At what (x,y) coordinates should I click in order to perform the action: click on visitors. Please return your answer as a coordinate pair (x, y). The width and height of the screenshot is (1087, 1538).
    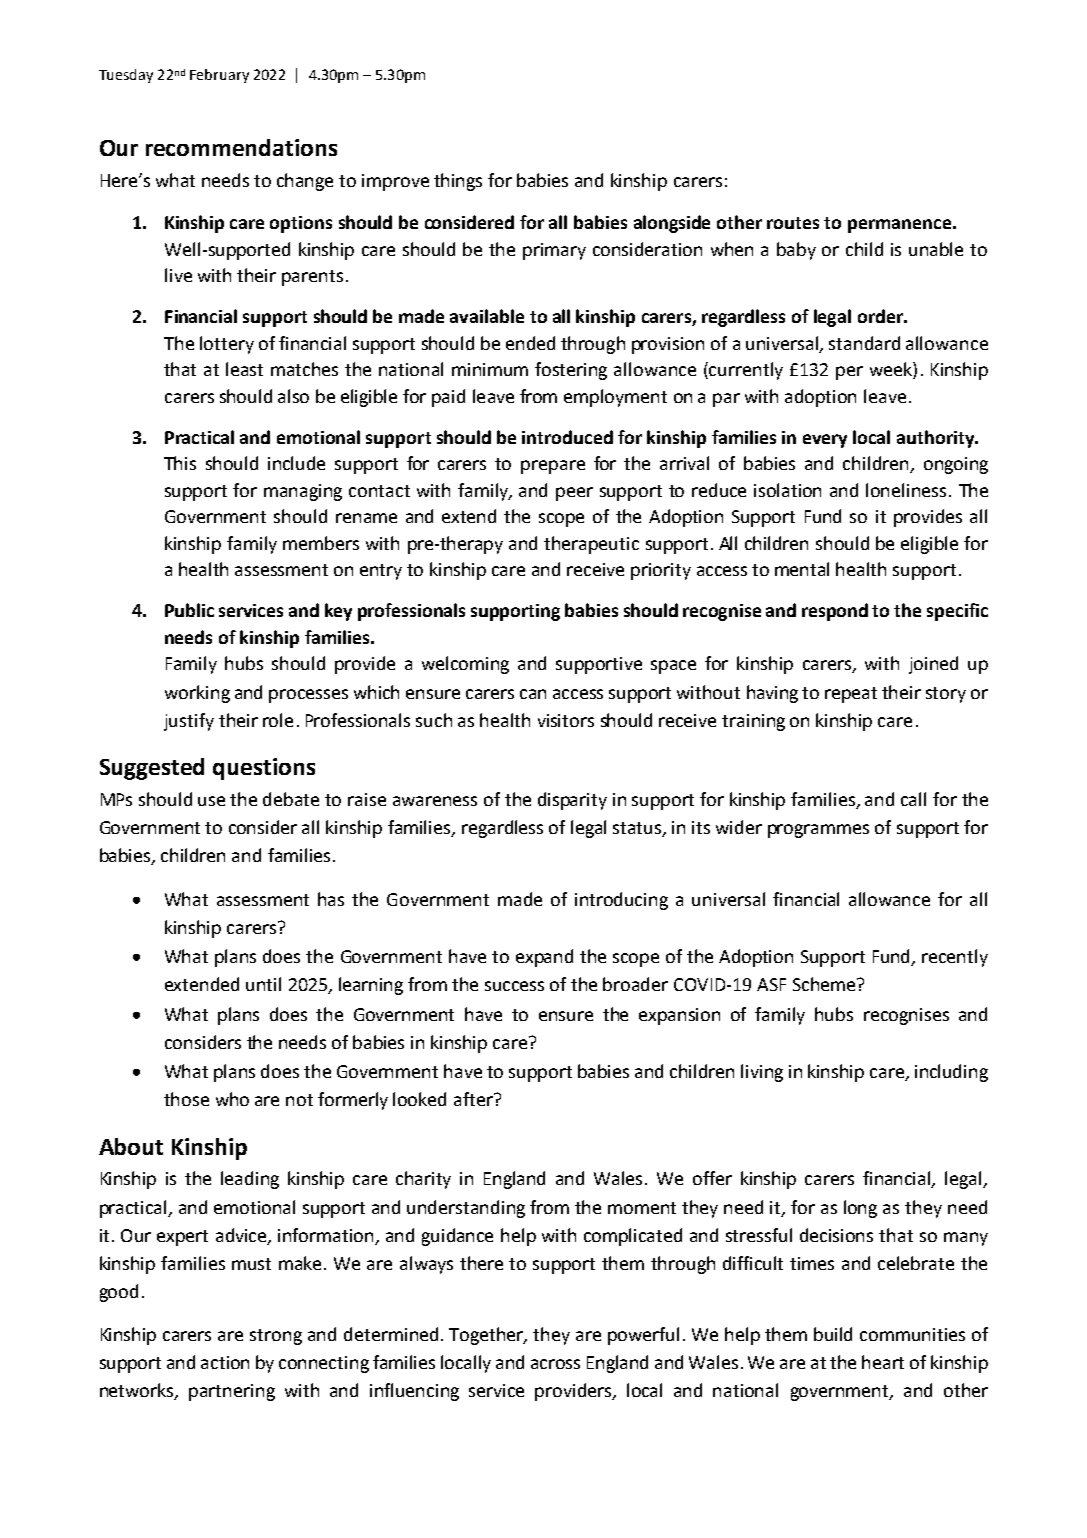
    Looking at the image, I should click on (566, 720).
